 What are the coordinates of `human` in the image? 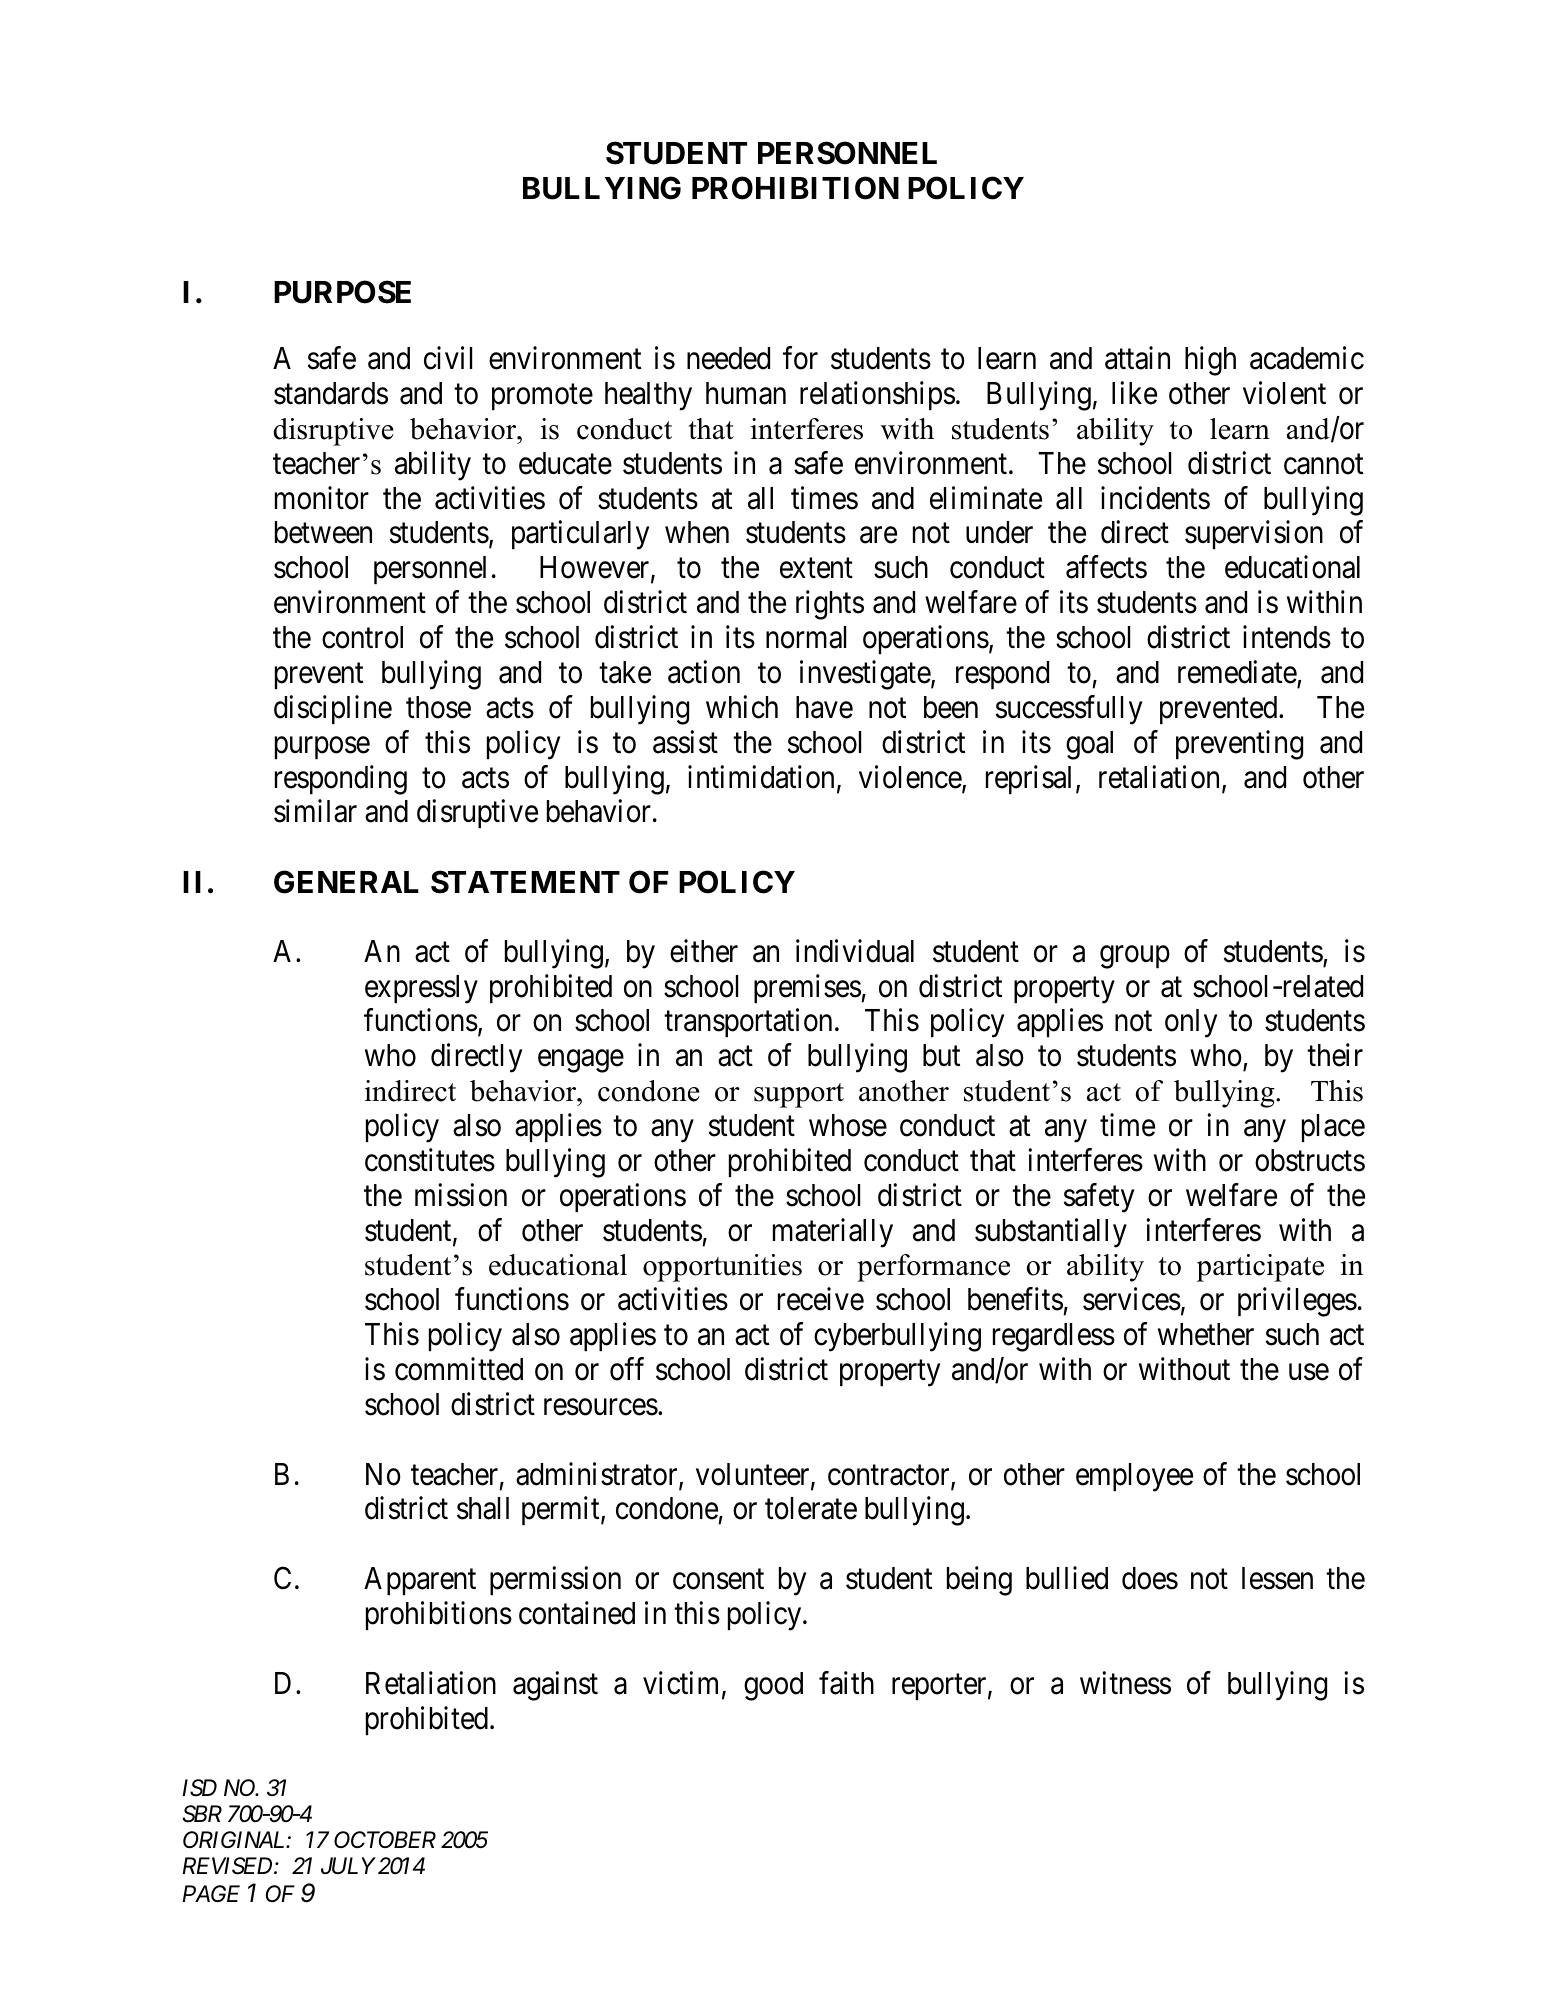 It's located at (746, 393).
